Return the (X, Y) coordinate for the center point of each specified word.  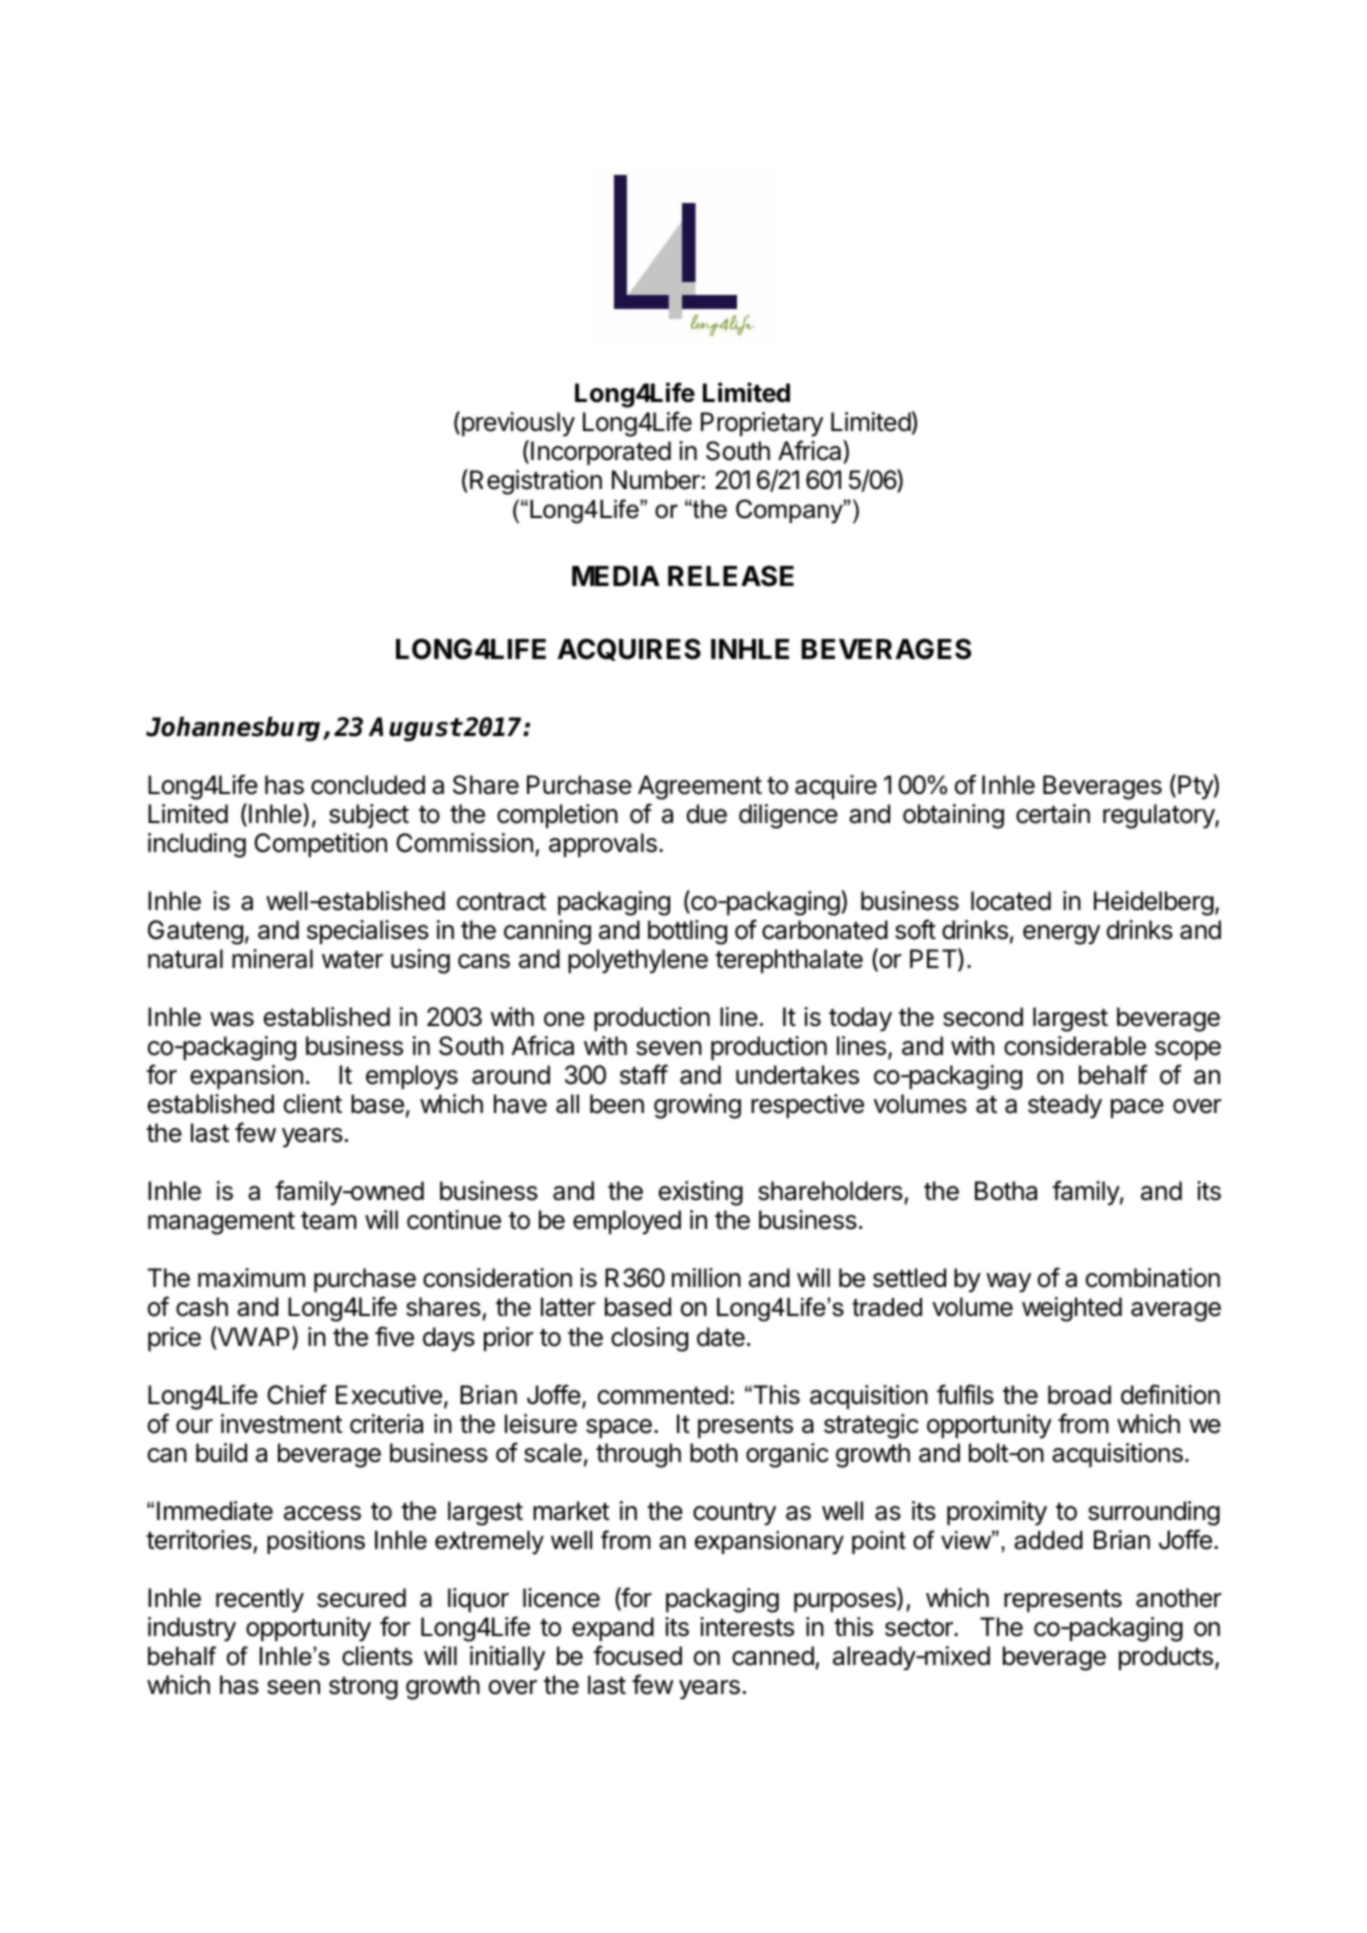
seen (293, 1687)
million (706, 1278)
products (1166, 1658)
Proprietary (762, 424)
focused (637, 1655)
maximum (251, 1278)
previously (517, 424)
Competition (320, 845)
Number (656, 480)
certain (1053, 814)
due (707, 814)
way (1008, 1283)
